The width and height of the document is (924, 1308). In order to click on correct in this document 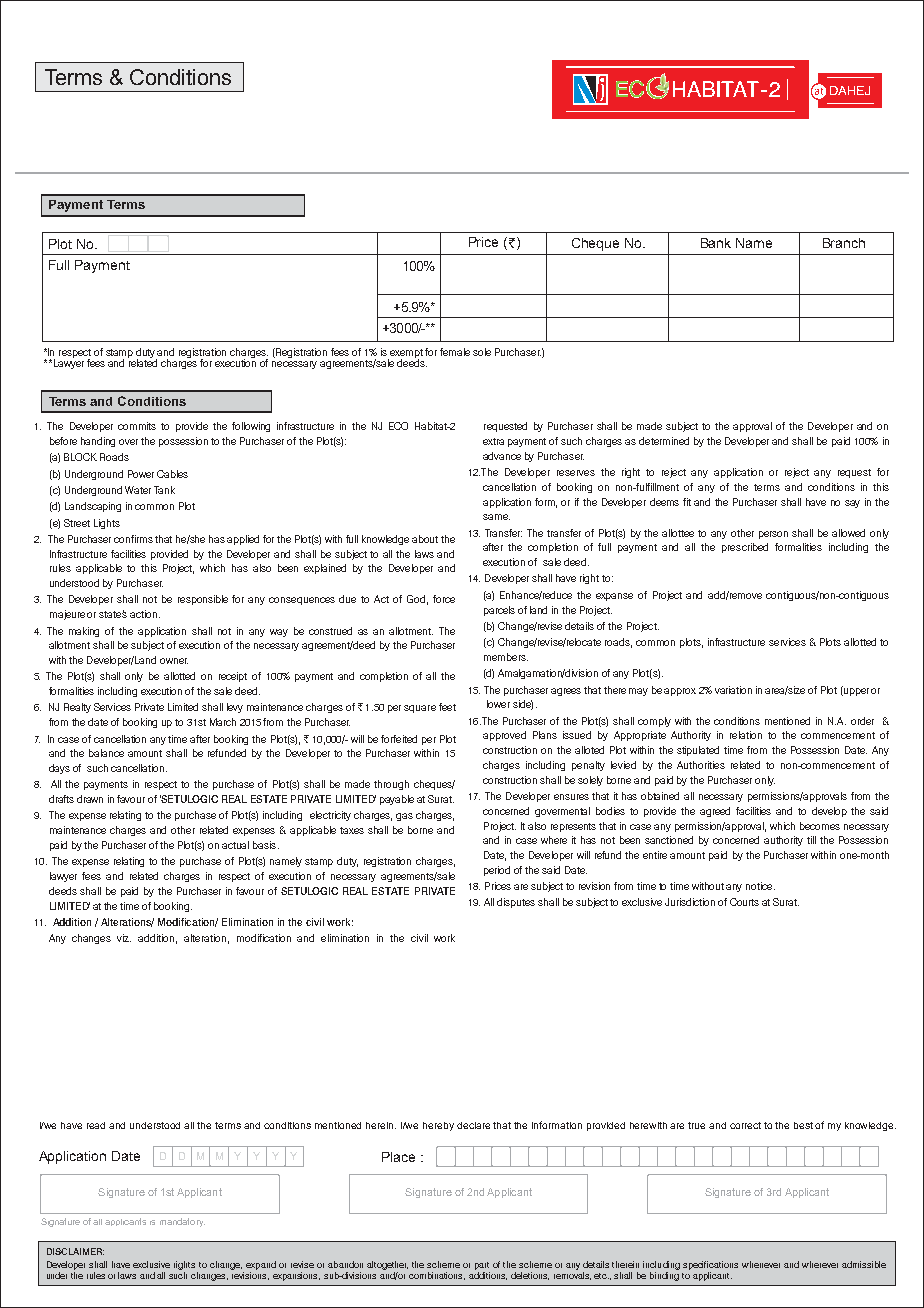, I will do `click(745, 1125)`.
